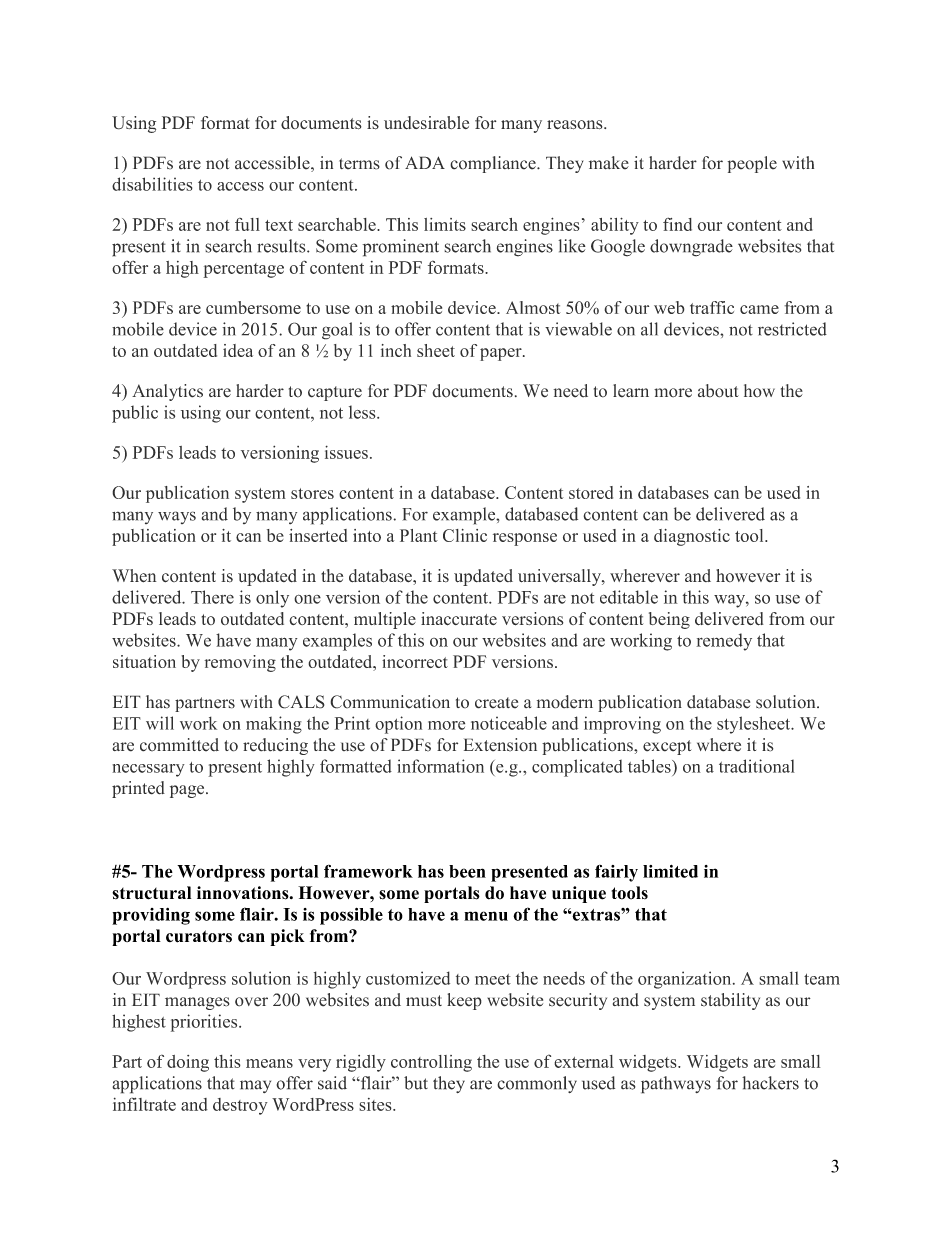 This screenshot has height=1233, width=952. I want to click on page, so click(188, 791).
